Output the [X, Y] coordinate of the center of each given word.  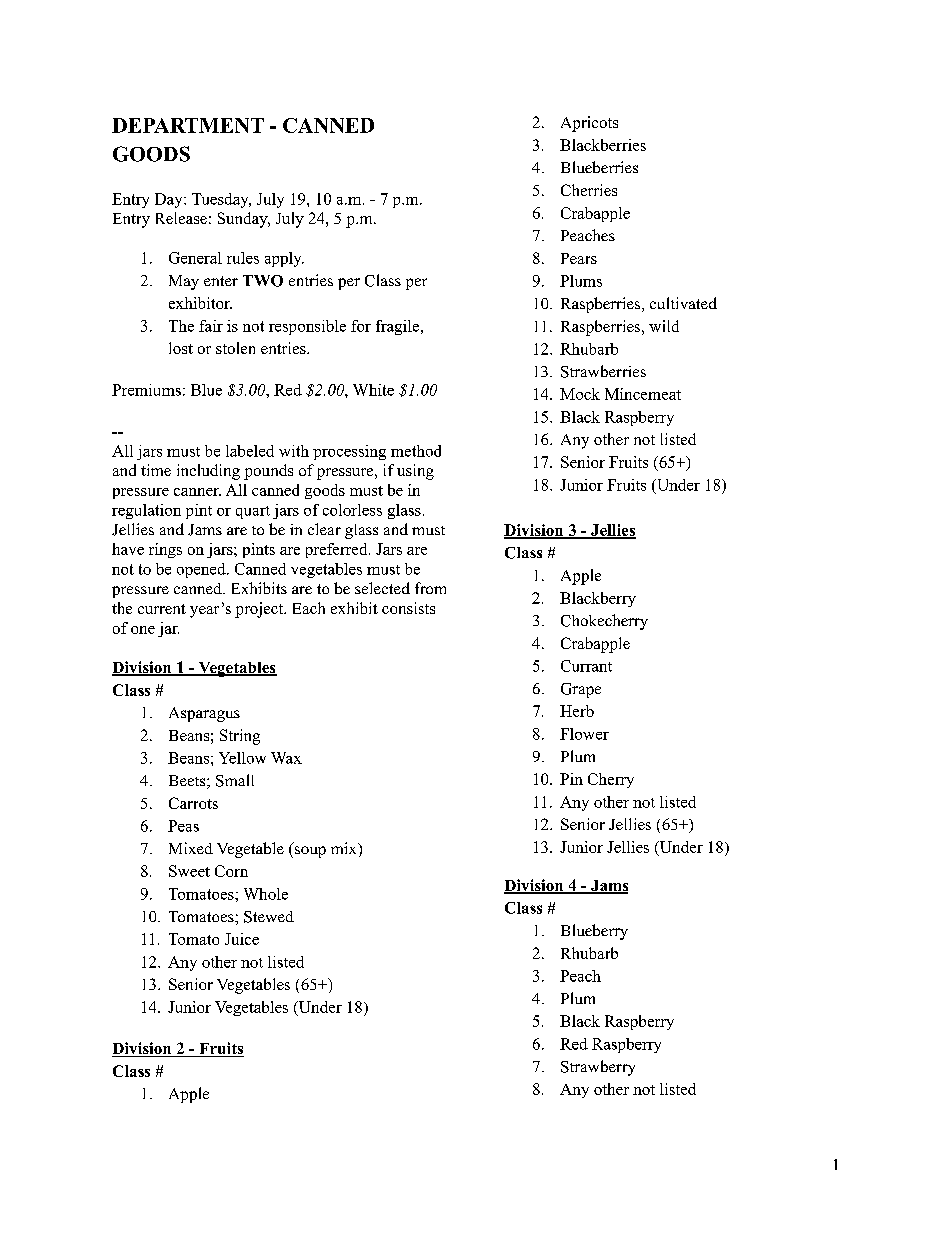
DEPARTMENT [188, 125]
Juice [242, 939]
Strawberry [598, 1068]
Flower [584, 734]
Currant [586, 666]
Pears [579, 258]
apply [284, 259]
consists [408, 608]
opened [202, 570]
